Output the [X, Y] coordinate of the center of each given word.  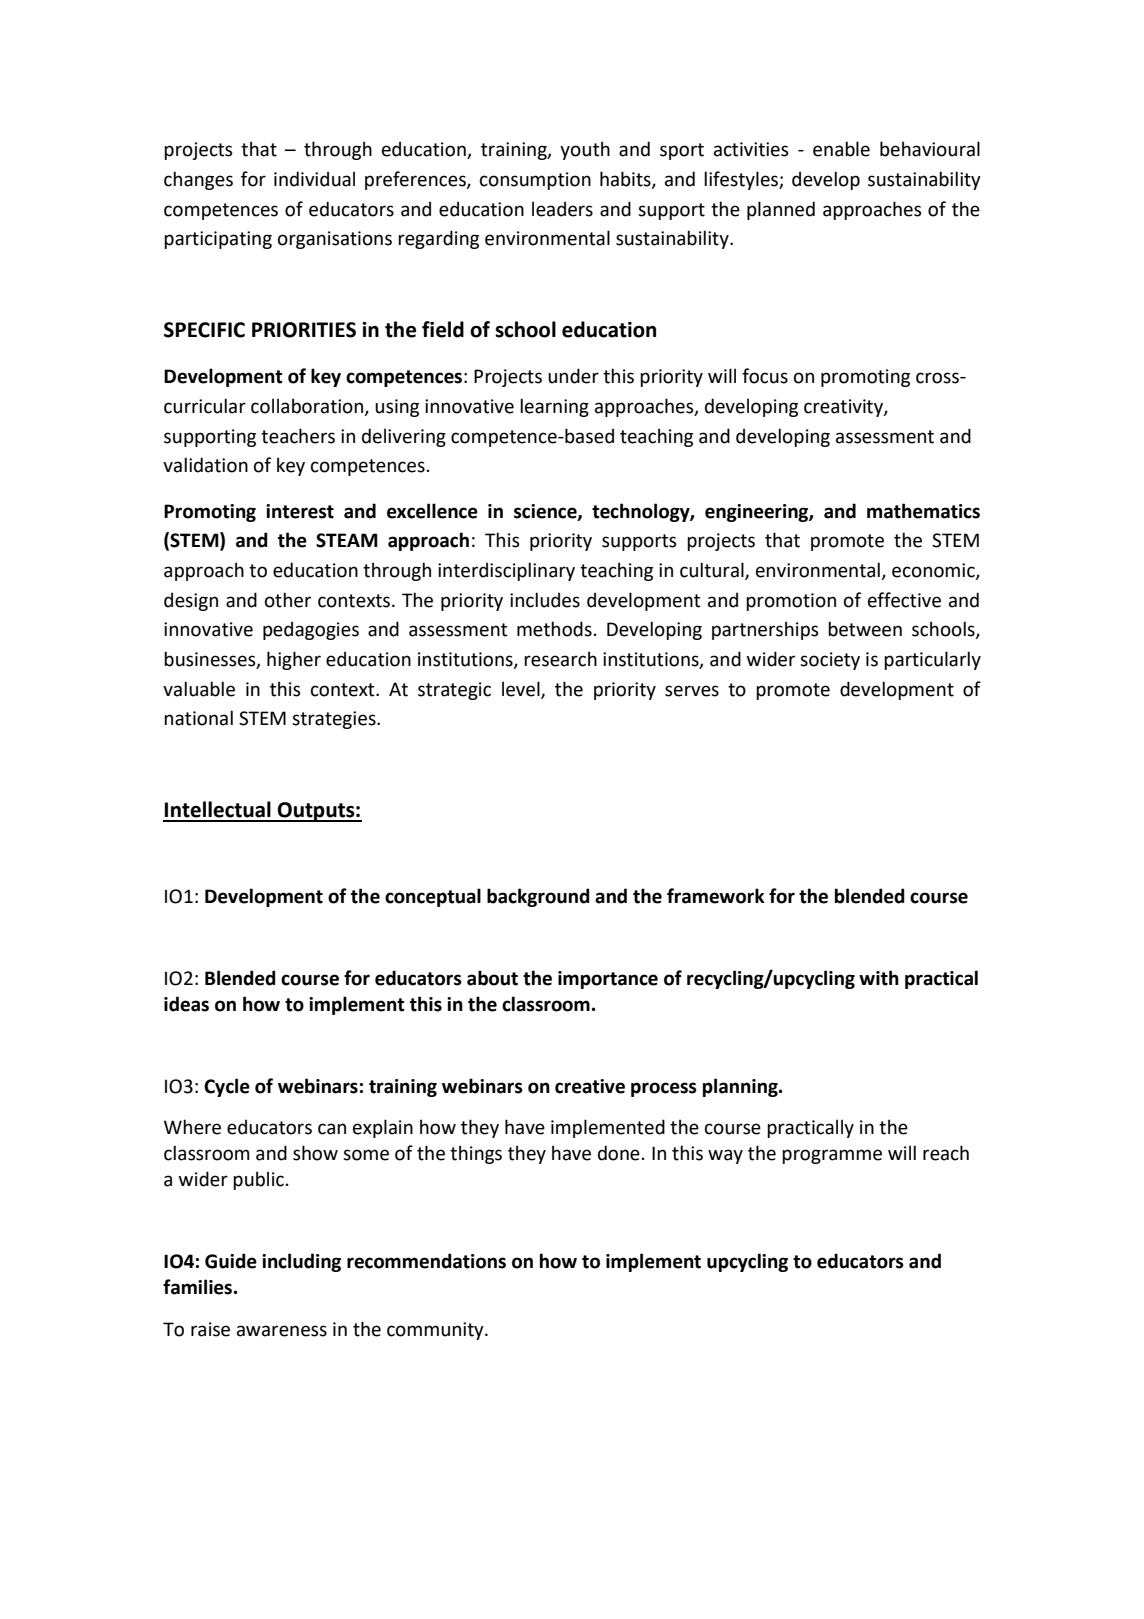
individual [314, 179]
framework [716, 896]
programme [832, 1156]
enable [841, 149]
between [865, 629]
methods [554, 629]
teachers [298, 436]
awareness [282, 1331]
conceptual [433, 897]
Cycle [227, 1087]
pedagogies [311, 630]
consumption [535, 181]
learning [554, 407]
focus [765, 376]
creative [590, 1086]
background [538, 897]
